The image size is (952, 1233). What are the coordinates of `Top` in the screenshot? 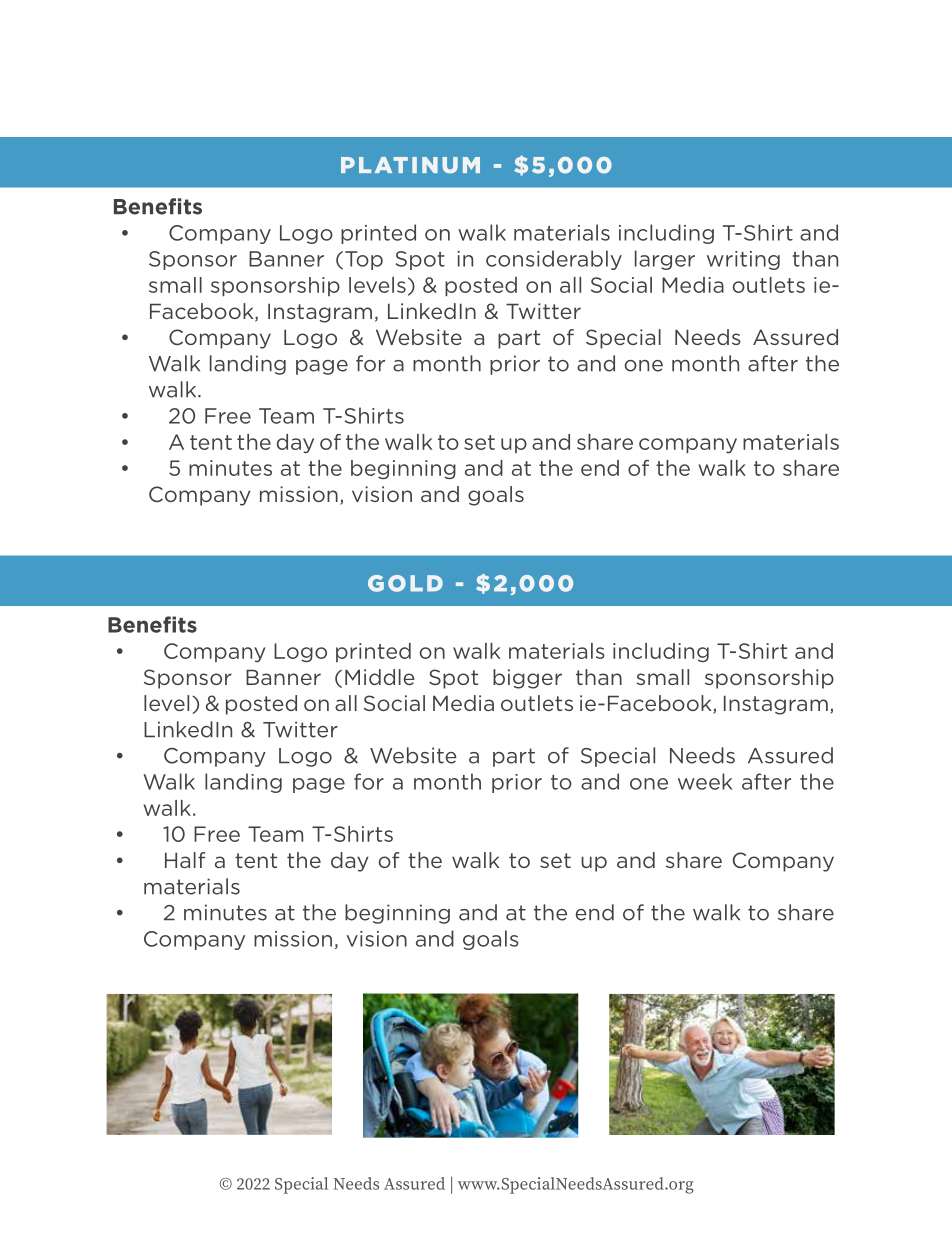 It's located at (364, 260).
